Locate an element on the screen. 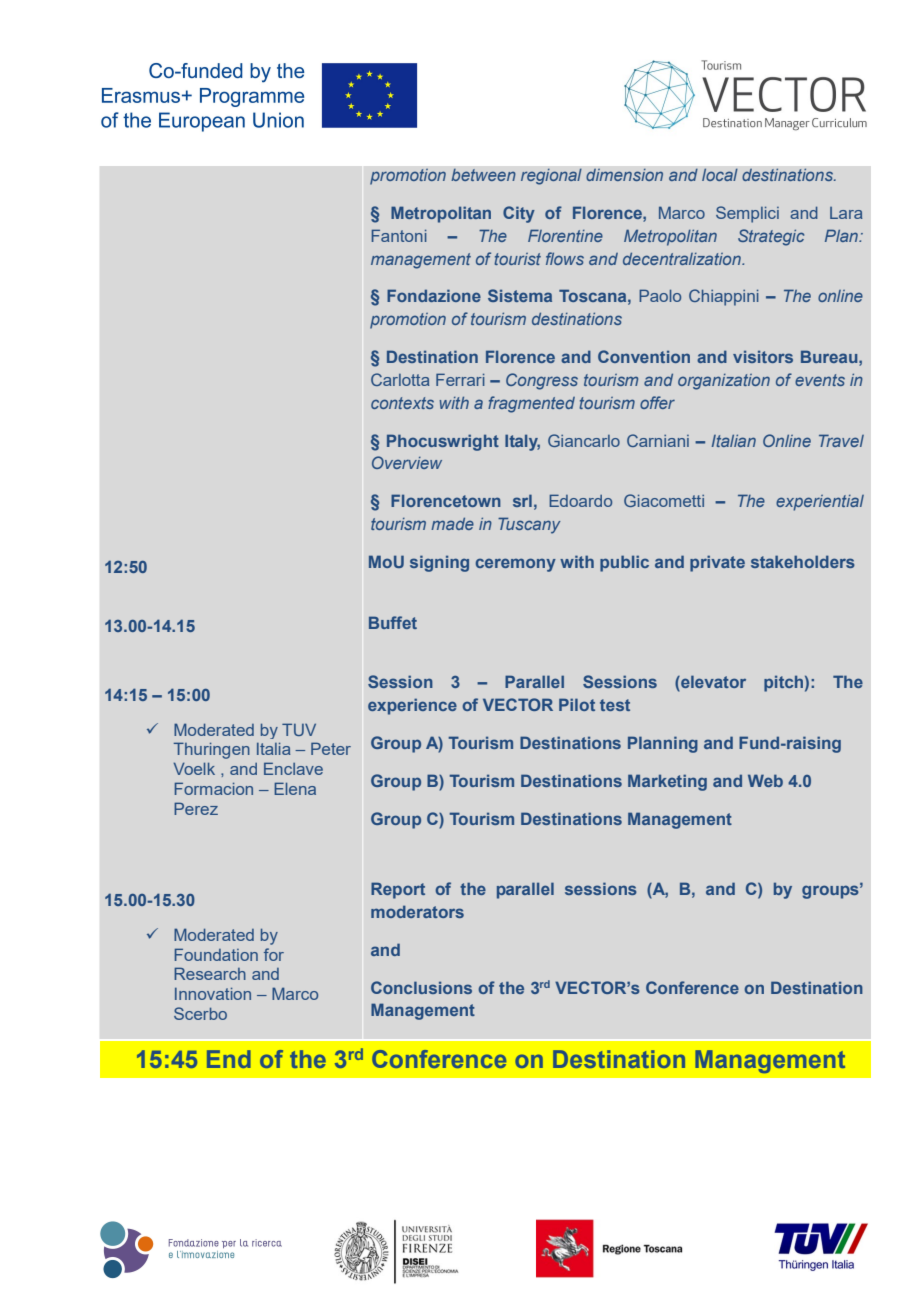 The width and height of the screenshot is (924, 1308). Web is located at coordinates (765, 780).
